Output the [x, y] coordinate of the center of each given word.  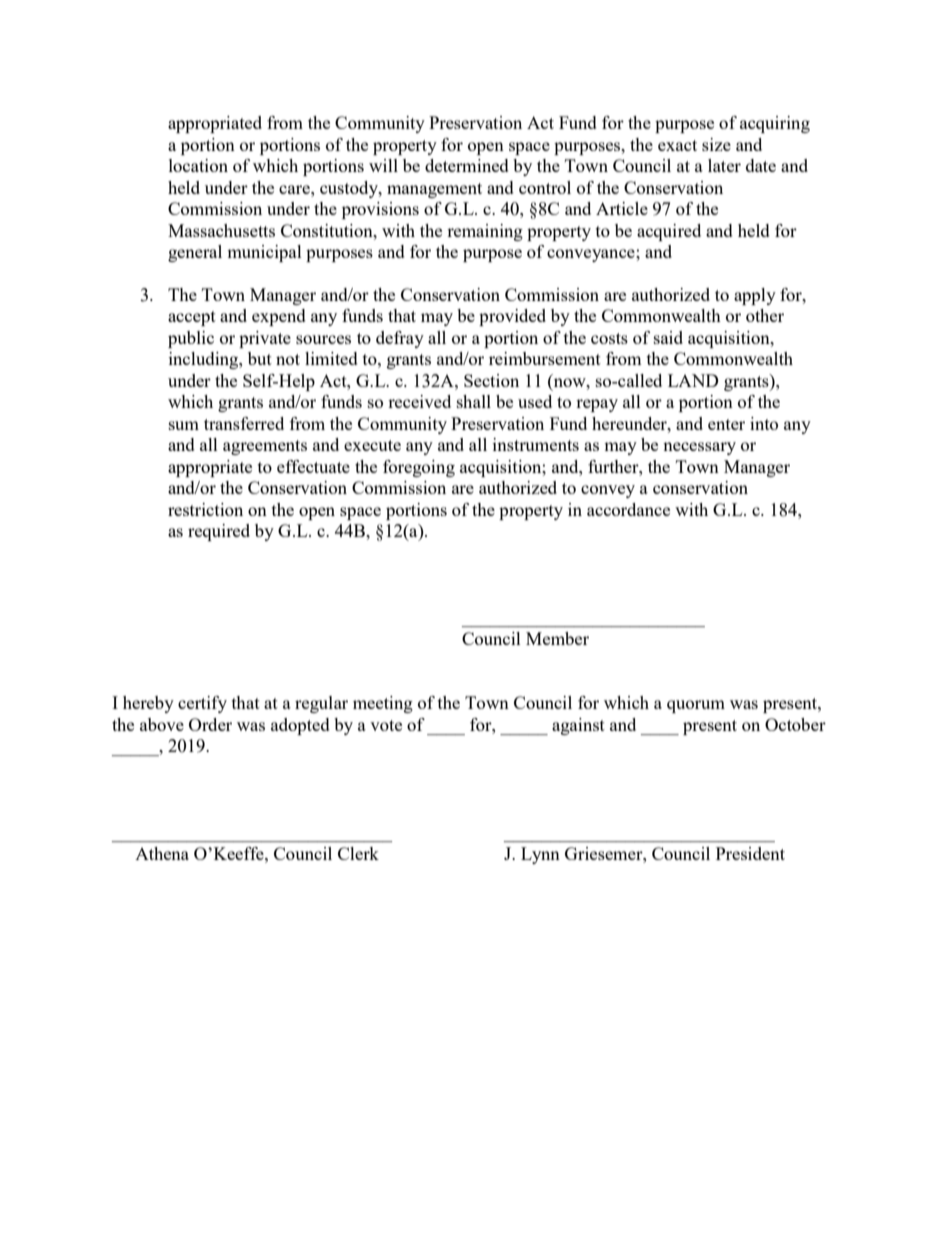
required [219, 532]
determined [467, 165]
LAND [693, 380]
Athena [162, 853]
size [716, 144]
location [198, 165]
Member [557, 638]
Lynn [540, 855]
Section [491, 380]
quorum [696, 706]
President [750, 853]
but [260, 358]
